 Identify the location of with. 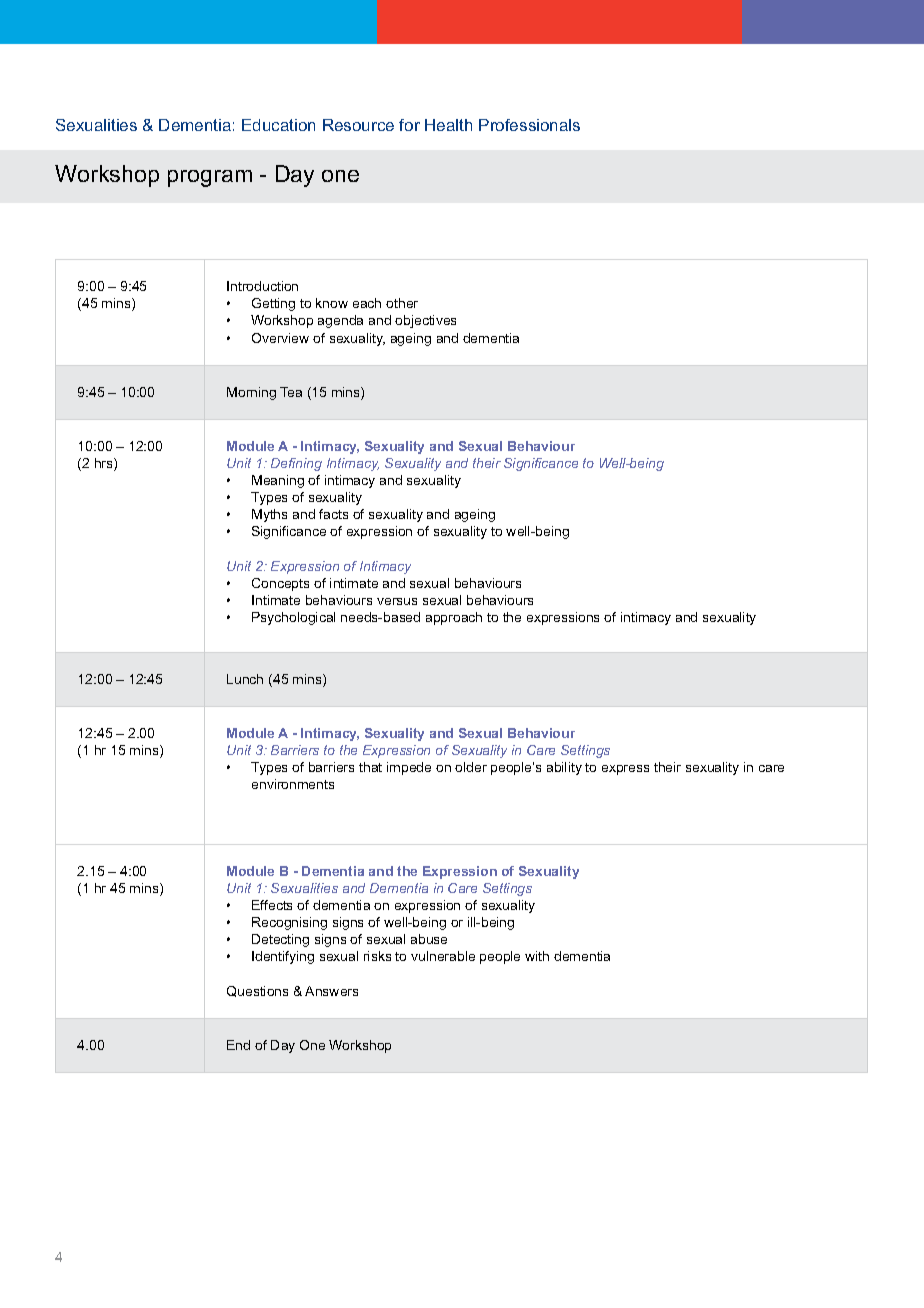
(537, 956).
